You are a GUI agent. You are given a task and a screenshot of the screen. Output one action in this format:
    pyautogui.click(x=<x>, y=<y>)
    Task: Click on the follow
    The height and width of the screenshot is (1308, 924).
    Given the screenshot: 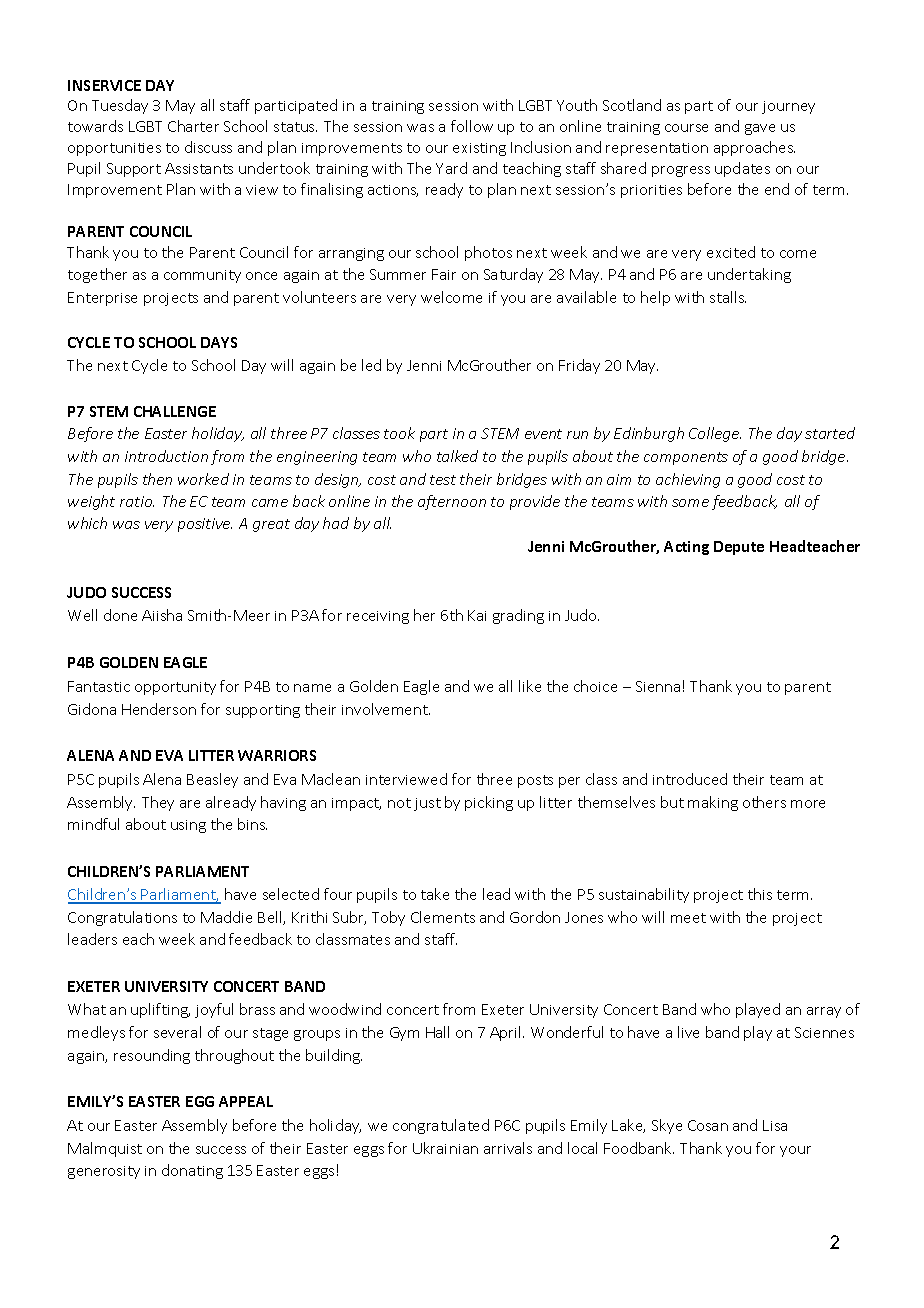 What is the action you would take?
    pyautogui.click(x=472, y=126)
